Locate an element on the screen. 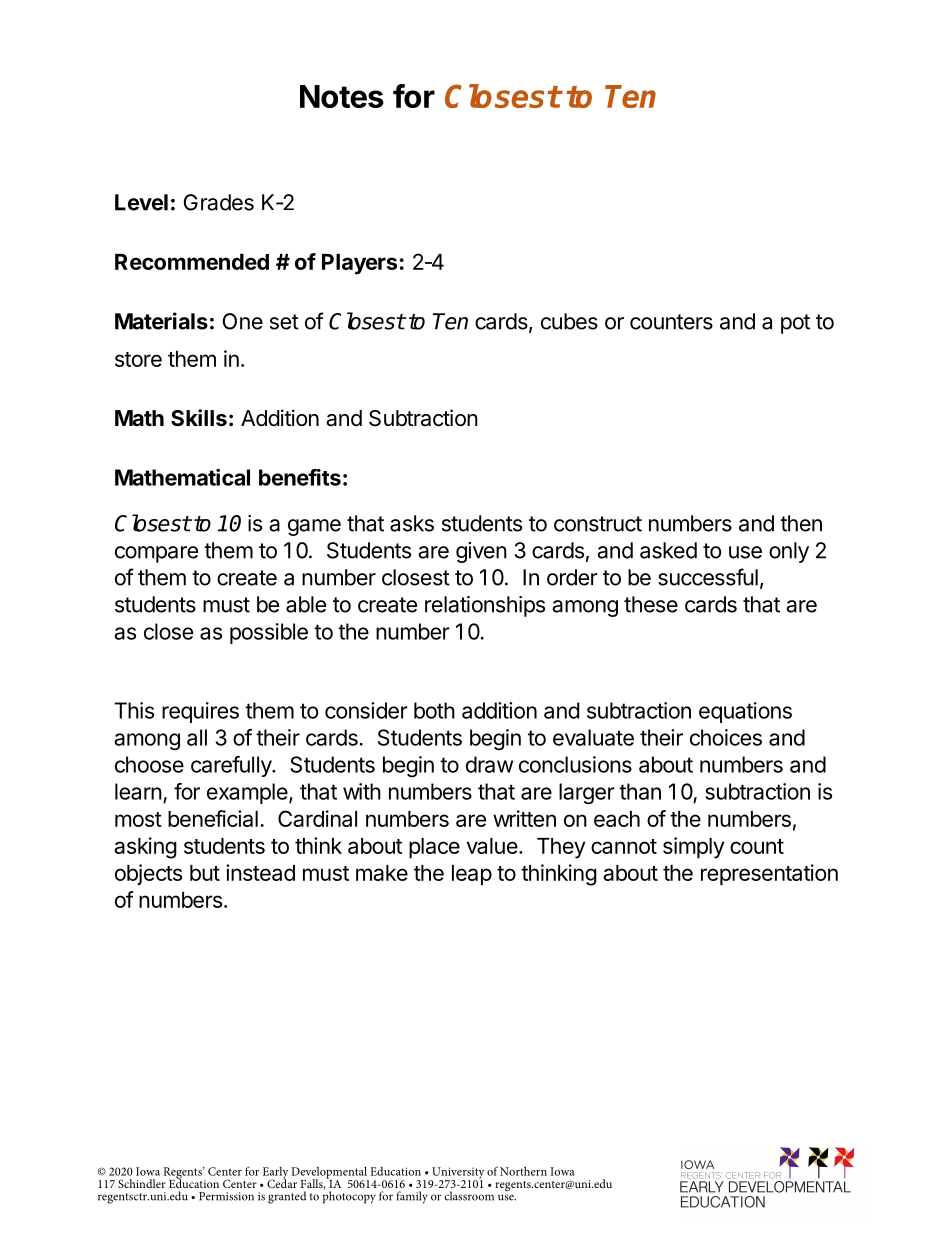  leap is located at coordinates (472, 875).
